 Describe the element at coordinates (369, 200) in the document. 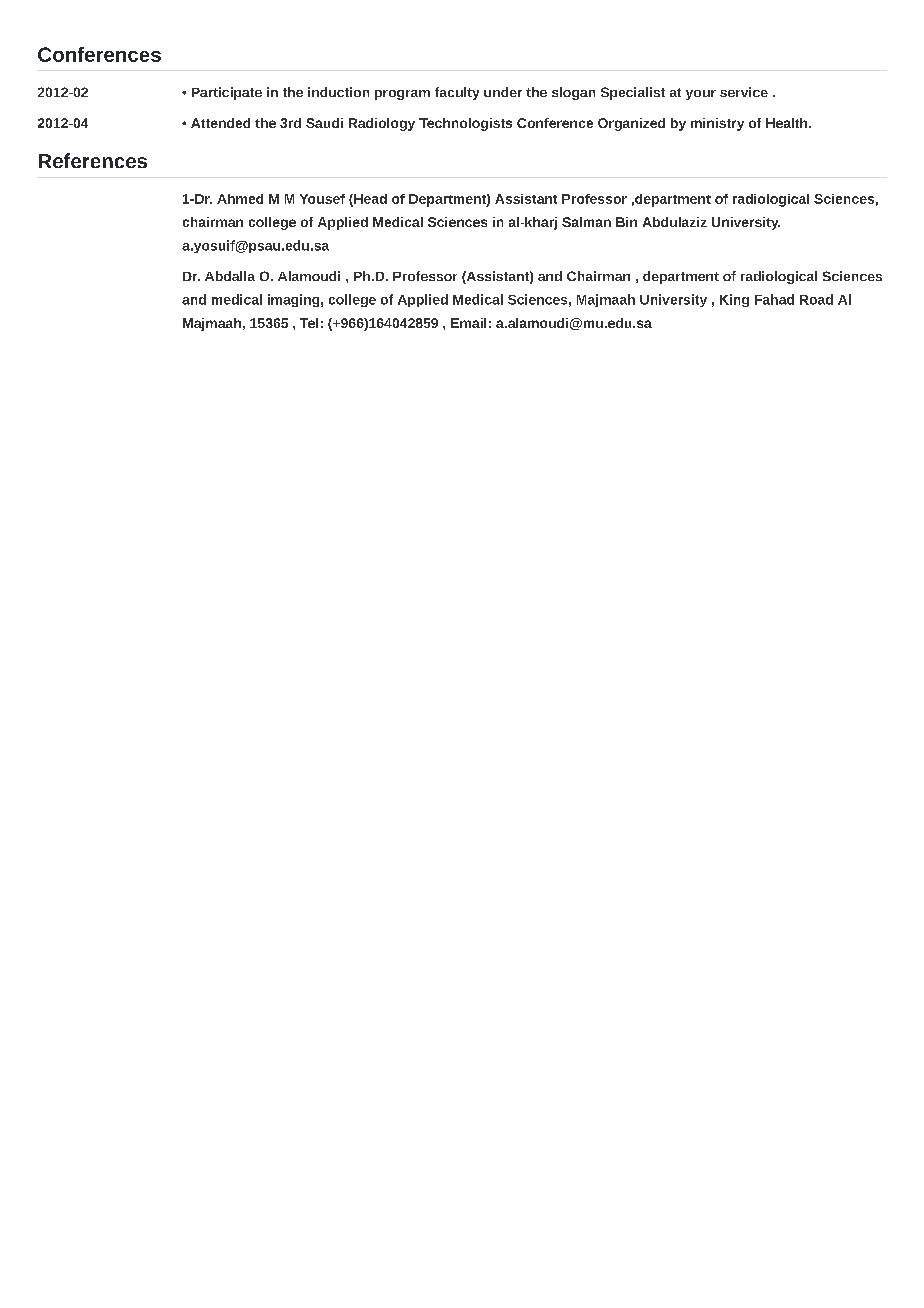

I see `Head` at that location.
